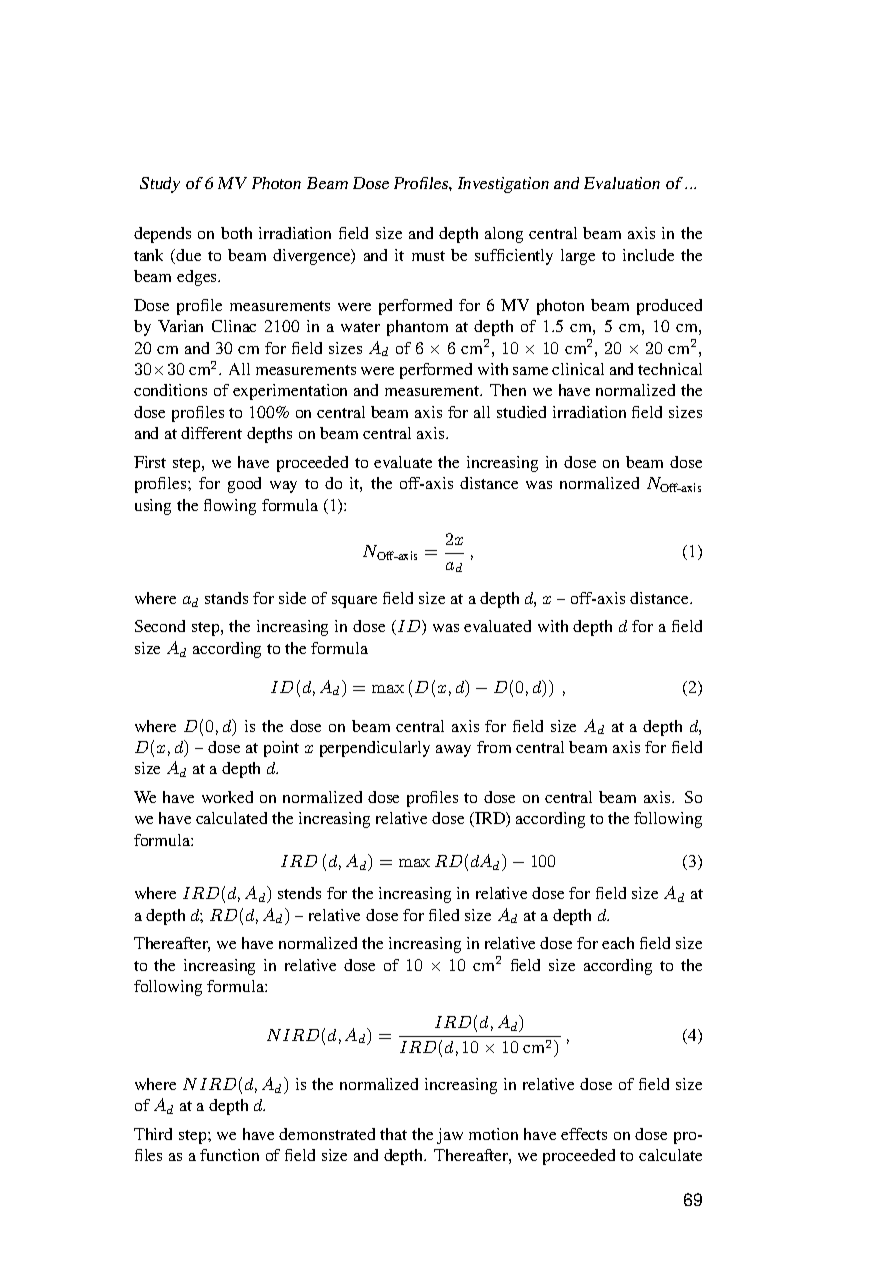 The width and height of the screenshot is (894, 1270). Describe the element at coordinates (393, 1134) in the screenshot. I see `that` at that location.
